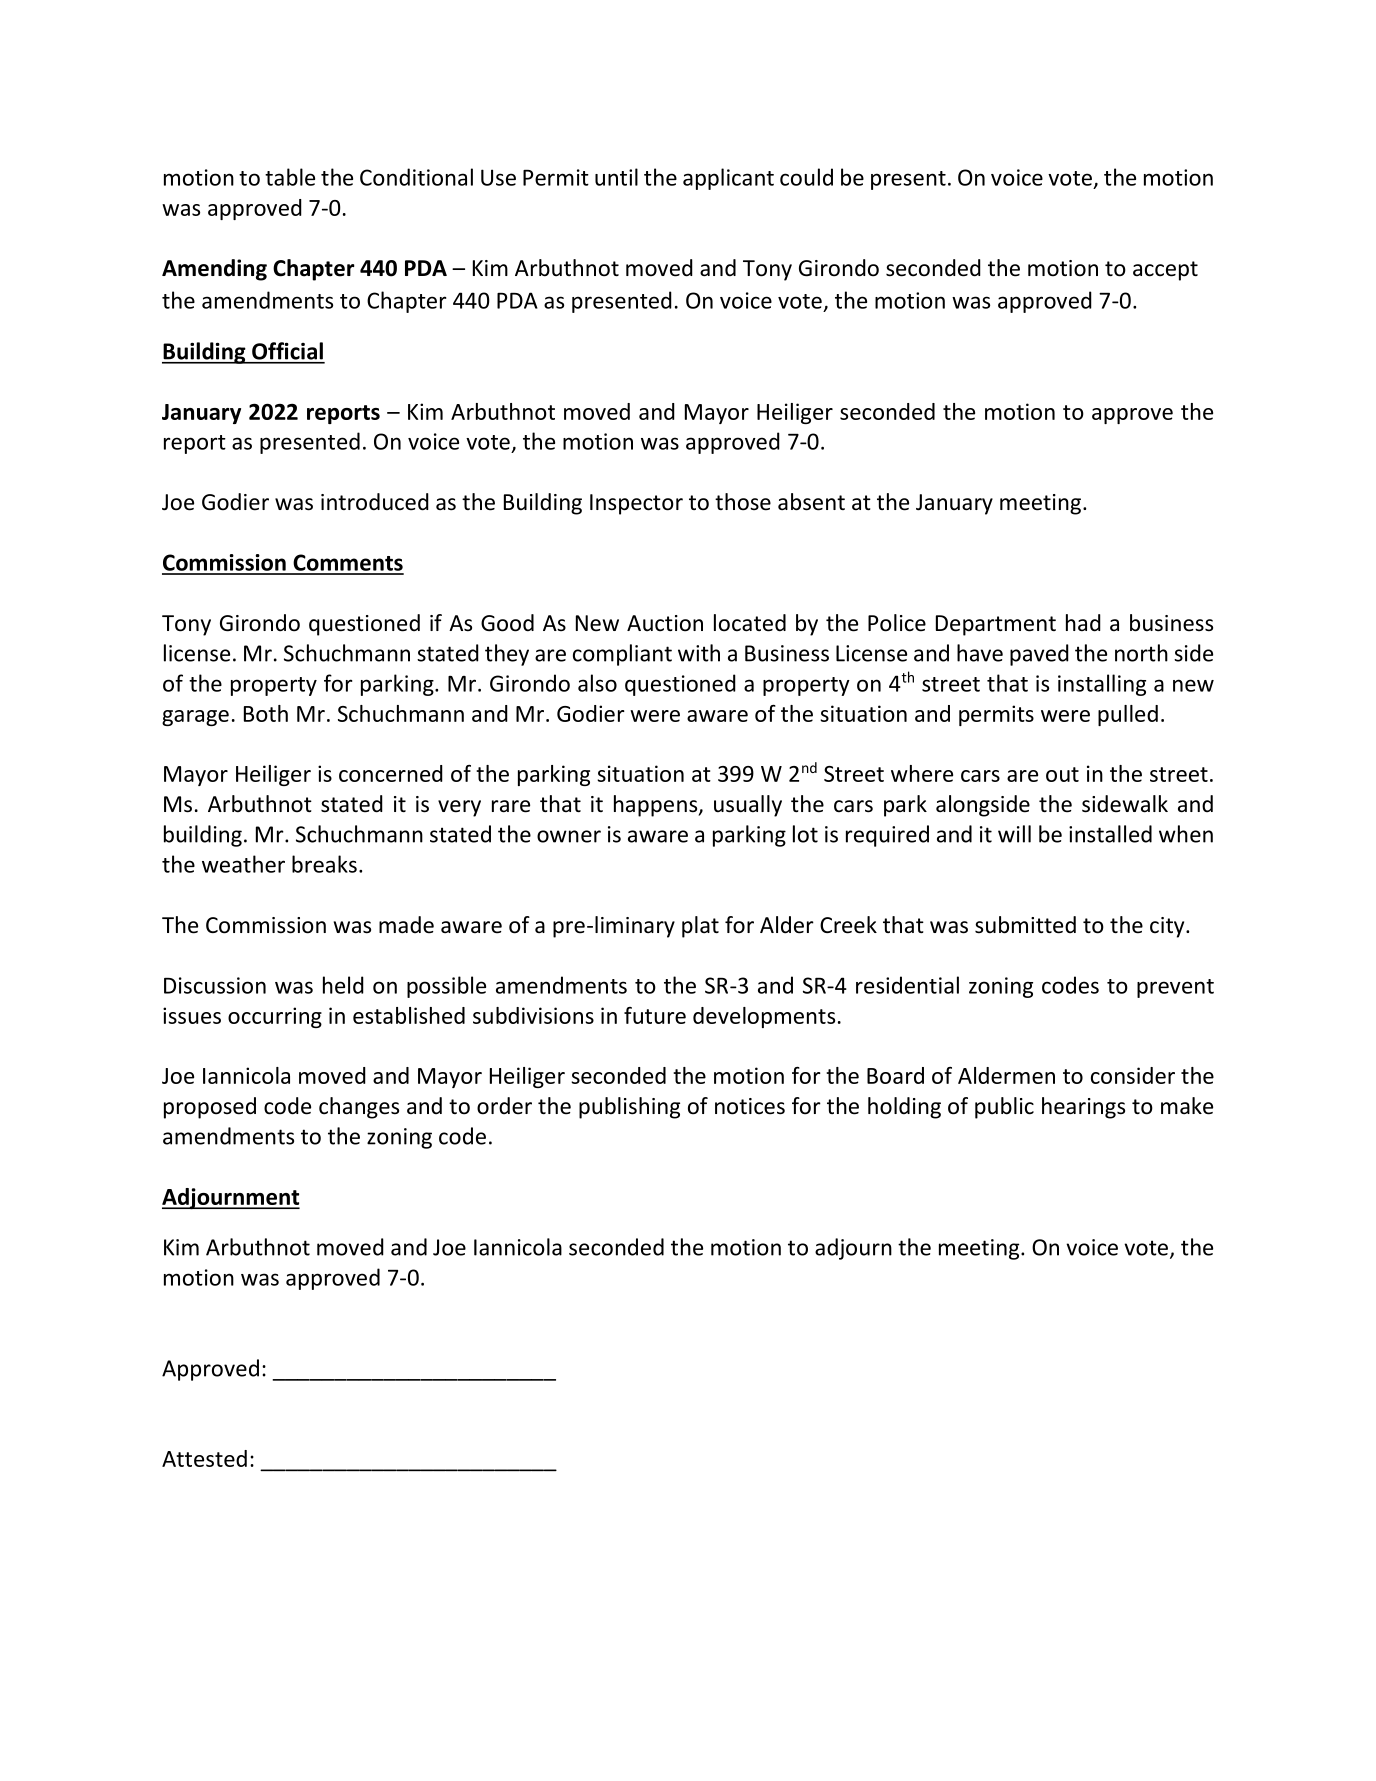 The height and width of the screenshot is (1781, 1376). Describe the element at coordinates (290, 177) in the screenshot. I see `table` at that location.
